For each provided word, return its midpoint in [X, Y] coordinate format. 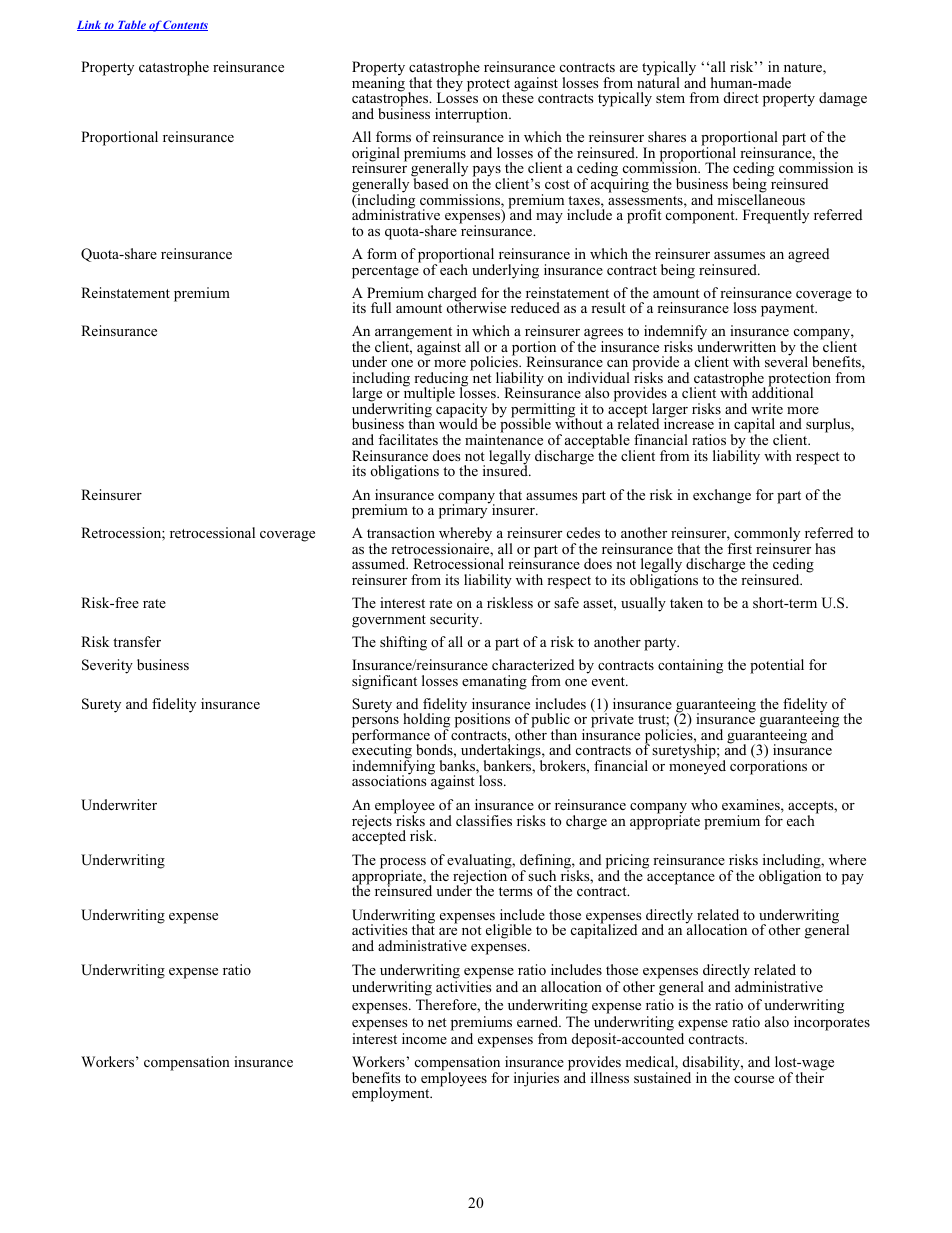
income [424, 1038]
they [449, 84]
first [739, 548]
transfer [137, 641]
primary [464, 510]
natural [658, 81]
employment [392, 1094]
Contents [185, 25]
